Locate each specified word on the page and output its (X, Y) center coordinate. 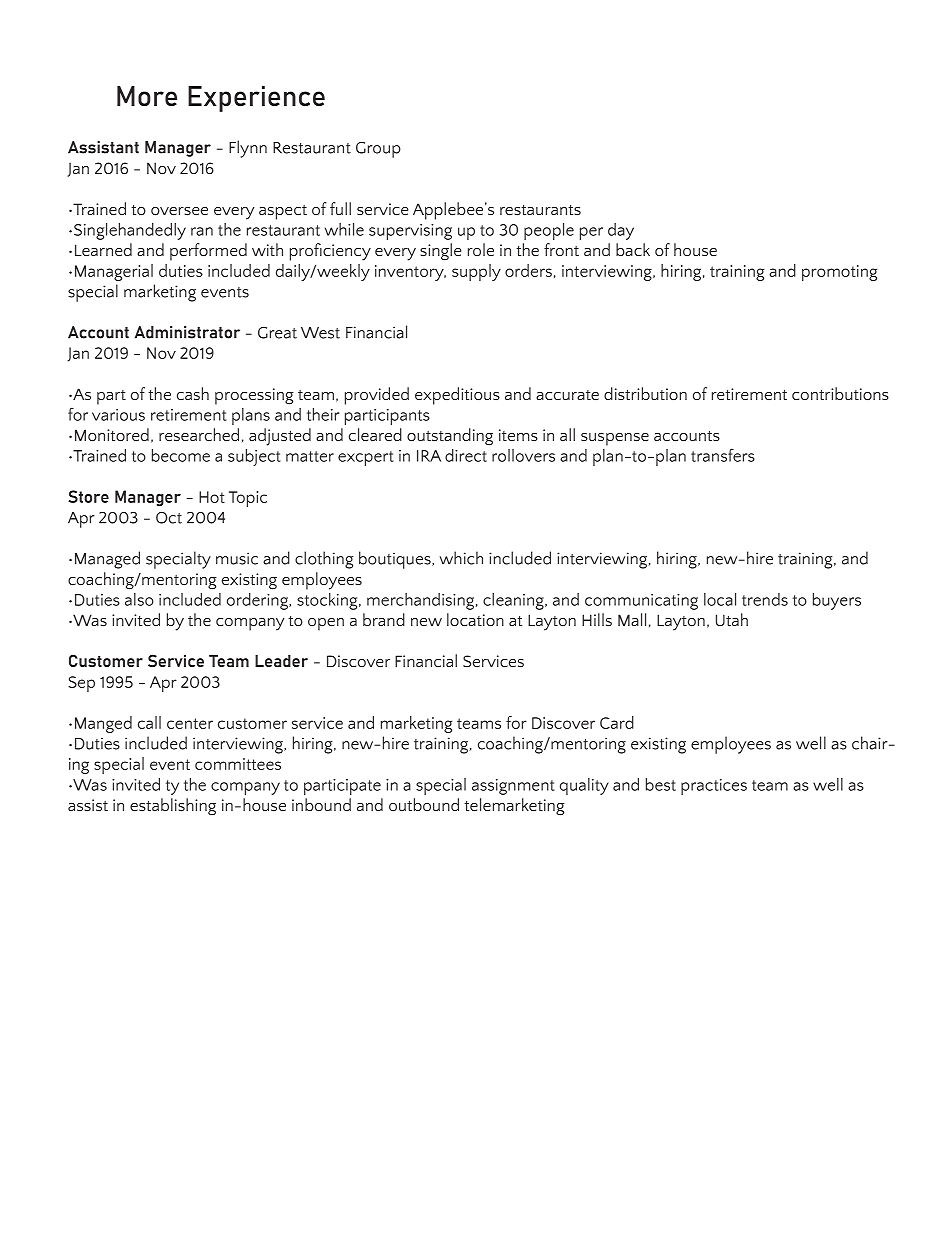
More (147, 96)
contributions (840, 393)
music (237, 558)
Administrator (187, 332)
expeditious (457, 396)
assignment (513, 787)
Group (378, 150)
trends (765, 599)
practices (714, 787)
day (621, 231)
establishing (173, 807)
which (461, 558)
